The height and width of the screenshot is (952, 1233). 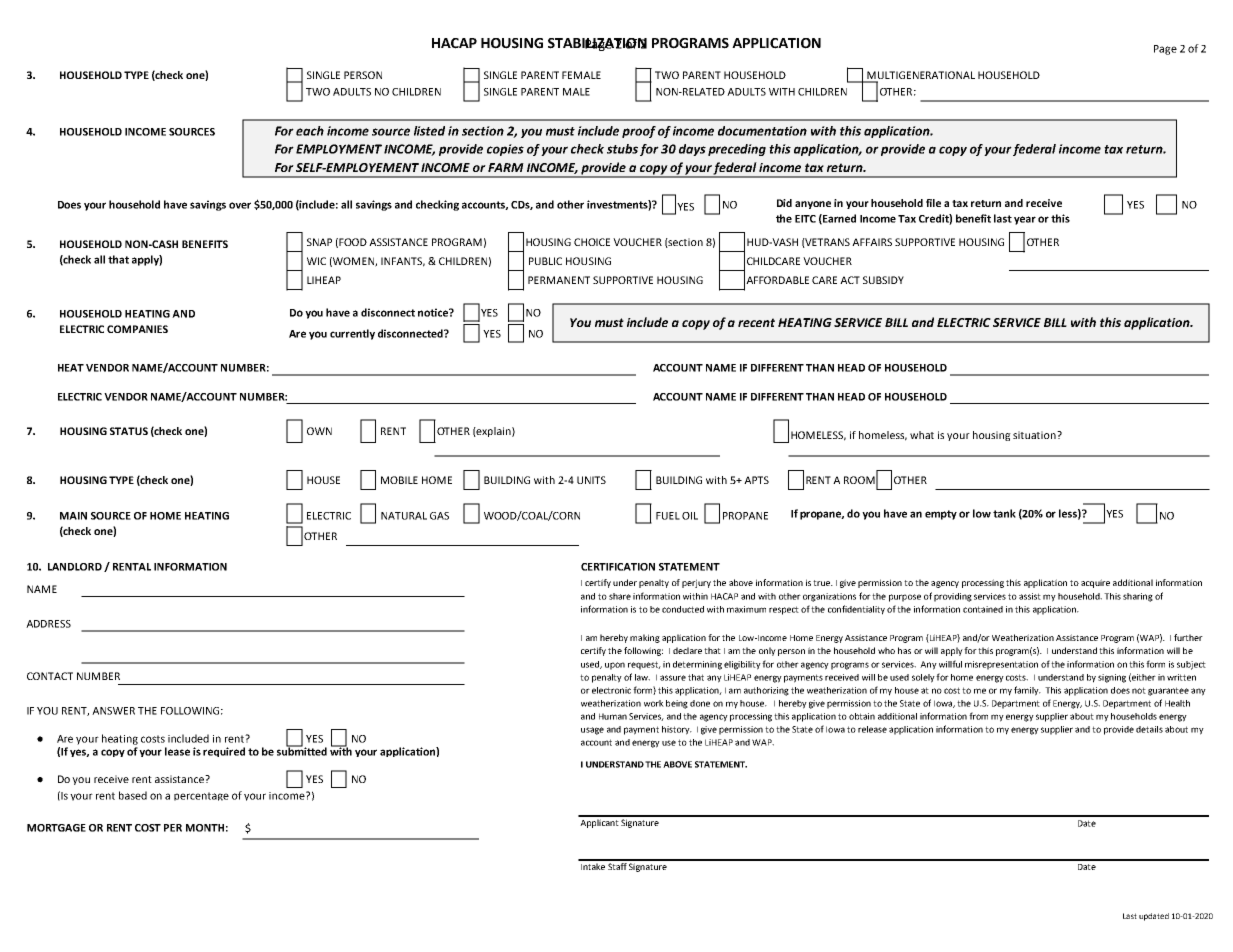 I want to click on STABILIZATION, so click(x=597, y=44).
